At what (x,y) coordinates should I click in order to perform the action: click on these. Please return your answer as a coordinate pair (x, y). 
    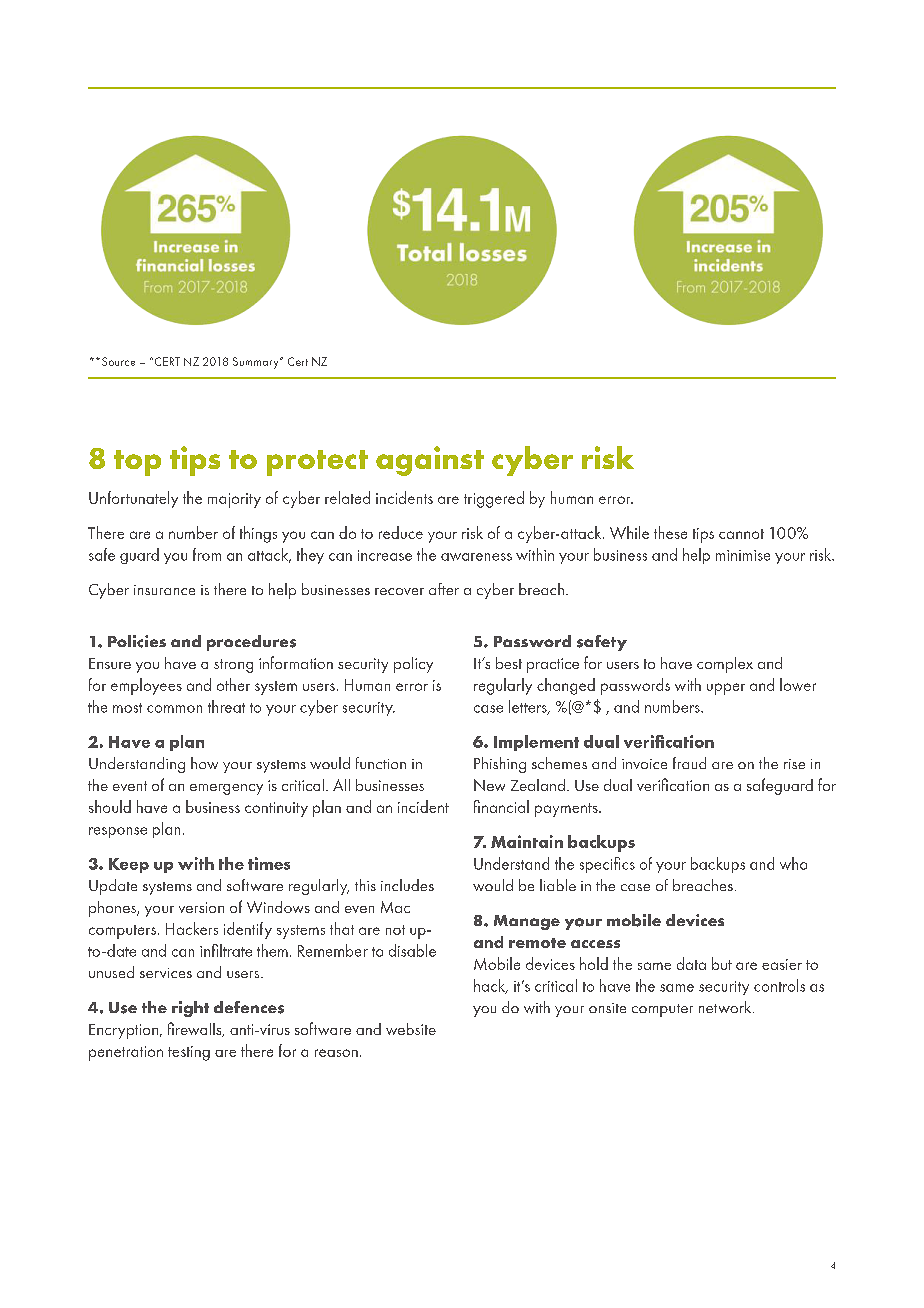
    Looking at the image, I should click on (670, 532).
